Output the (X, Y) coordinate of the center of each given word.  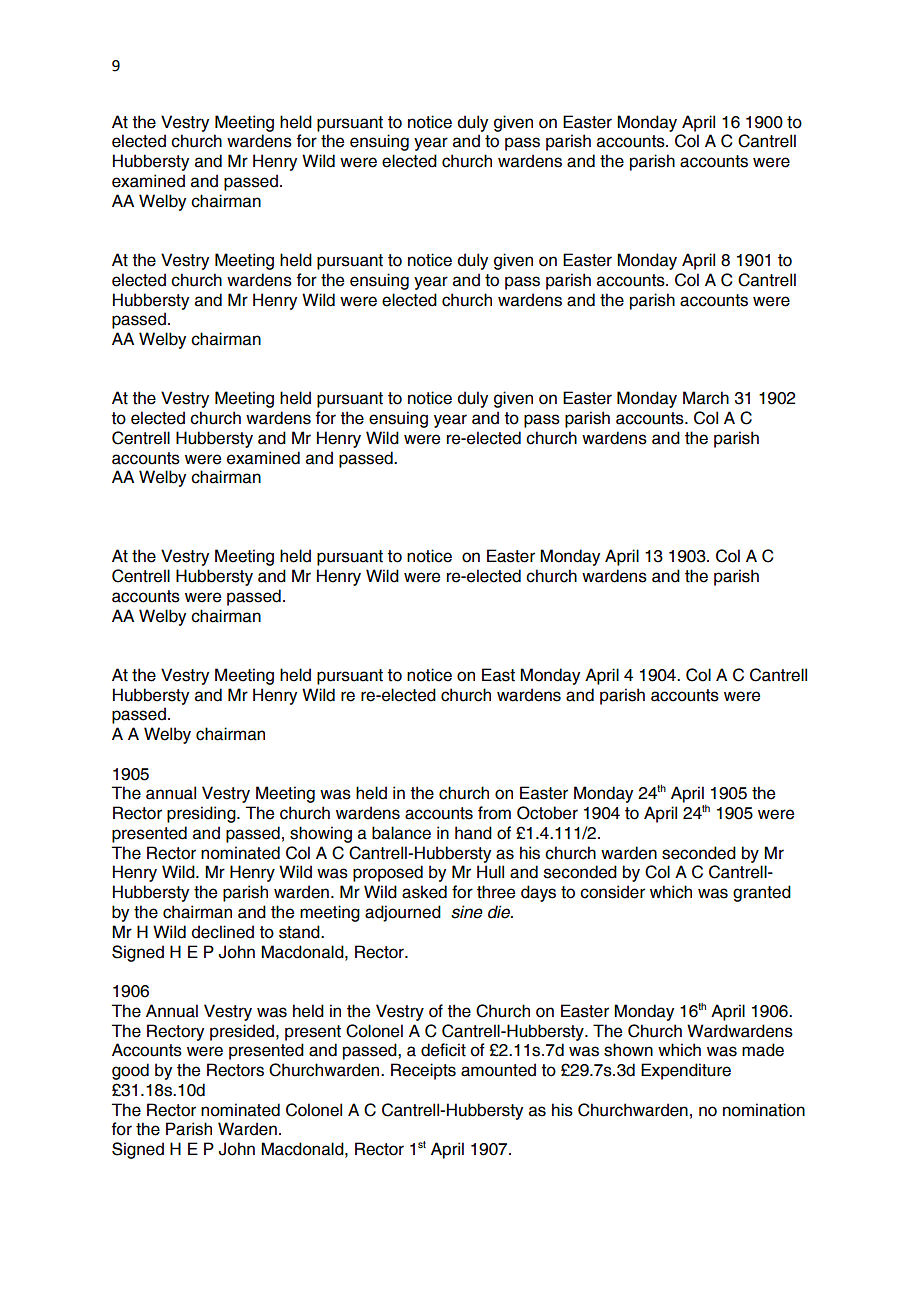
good (130, 1071)
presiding (202, 814)
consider (612, 892)
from (494, 813)
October (547, 813)
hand (473, 833)
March (706, 398)
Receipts (423, 1071)
